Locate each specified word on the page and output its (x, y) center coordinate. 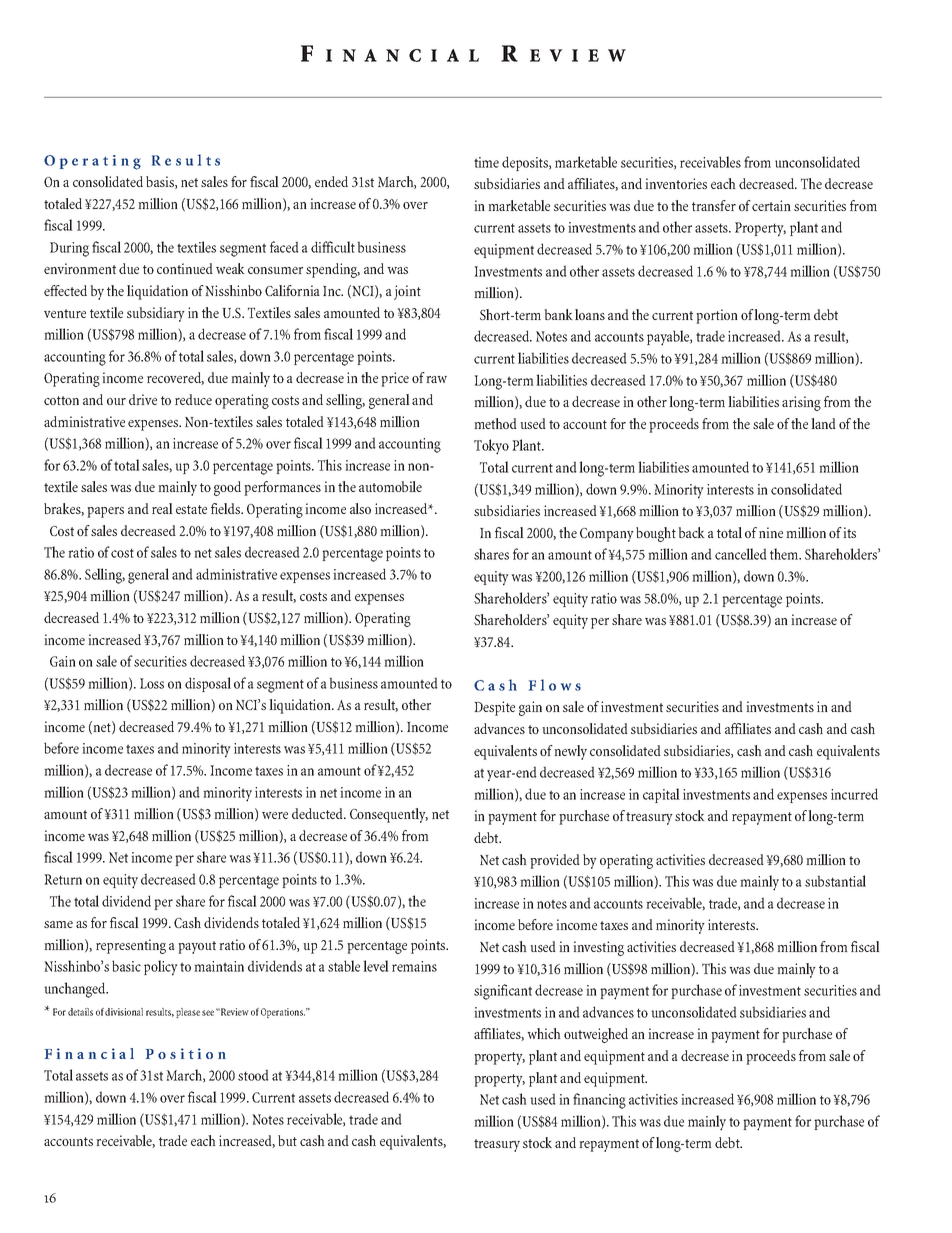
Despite (494, 708)
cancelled (741, 554)
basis (161, 182)
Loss (152, 683)
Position (186, 1053)
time (486, 162)
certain (771, 205)
